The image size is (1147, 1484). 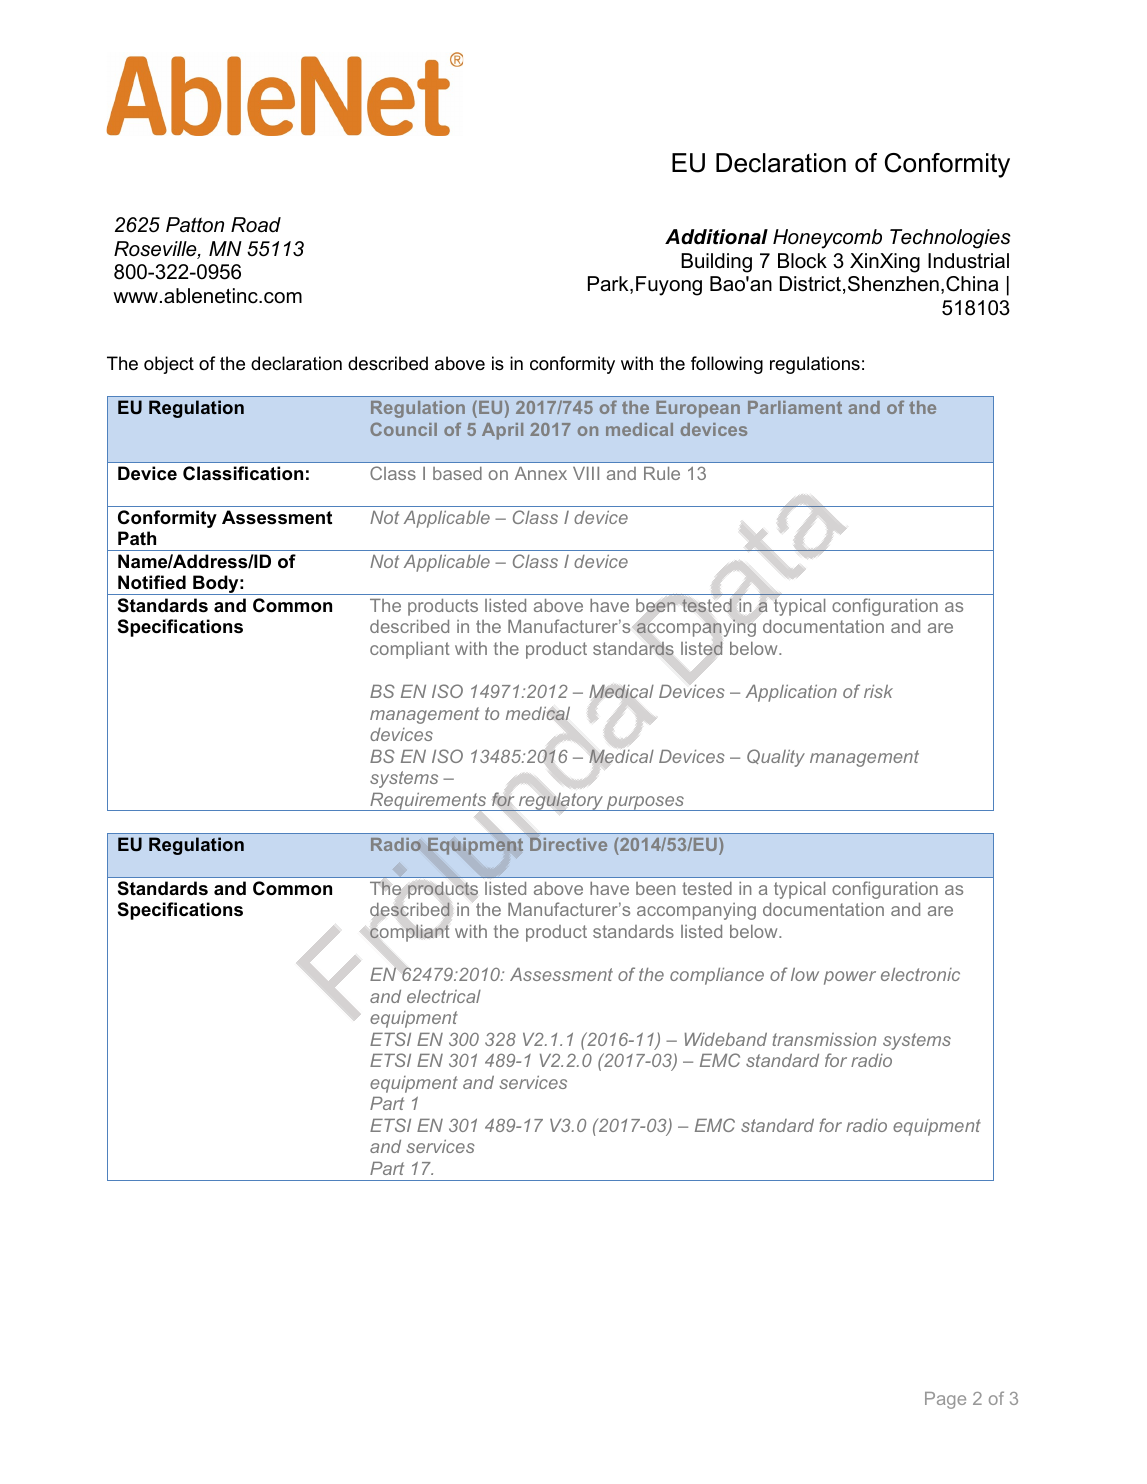 What do you see at coordinates (827, 239) in the screenshot?
I see `Honeycomb` at bounding box center [827, 239].
